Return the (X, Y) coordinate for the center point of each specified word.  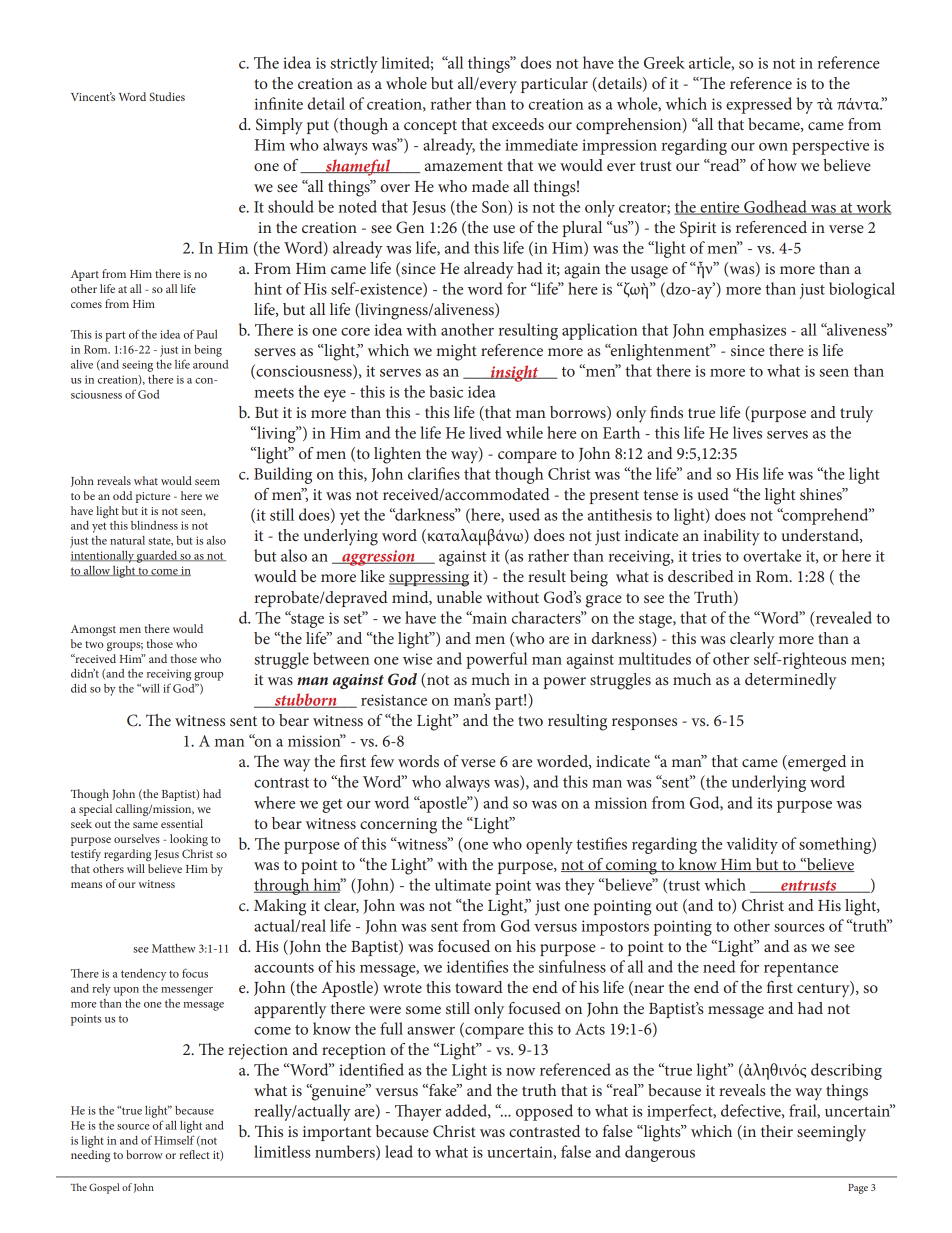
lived (485, 432)
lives (747, 432)
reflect (194, 1154)
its (764, 803)
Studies (167, 96)
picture (153, 497)
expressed (759, 105)
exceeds (518, 124)
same (145, 825)
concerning (398, 826)
